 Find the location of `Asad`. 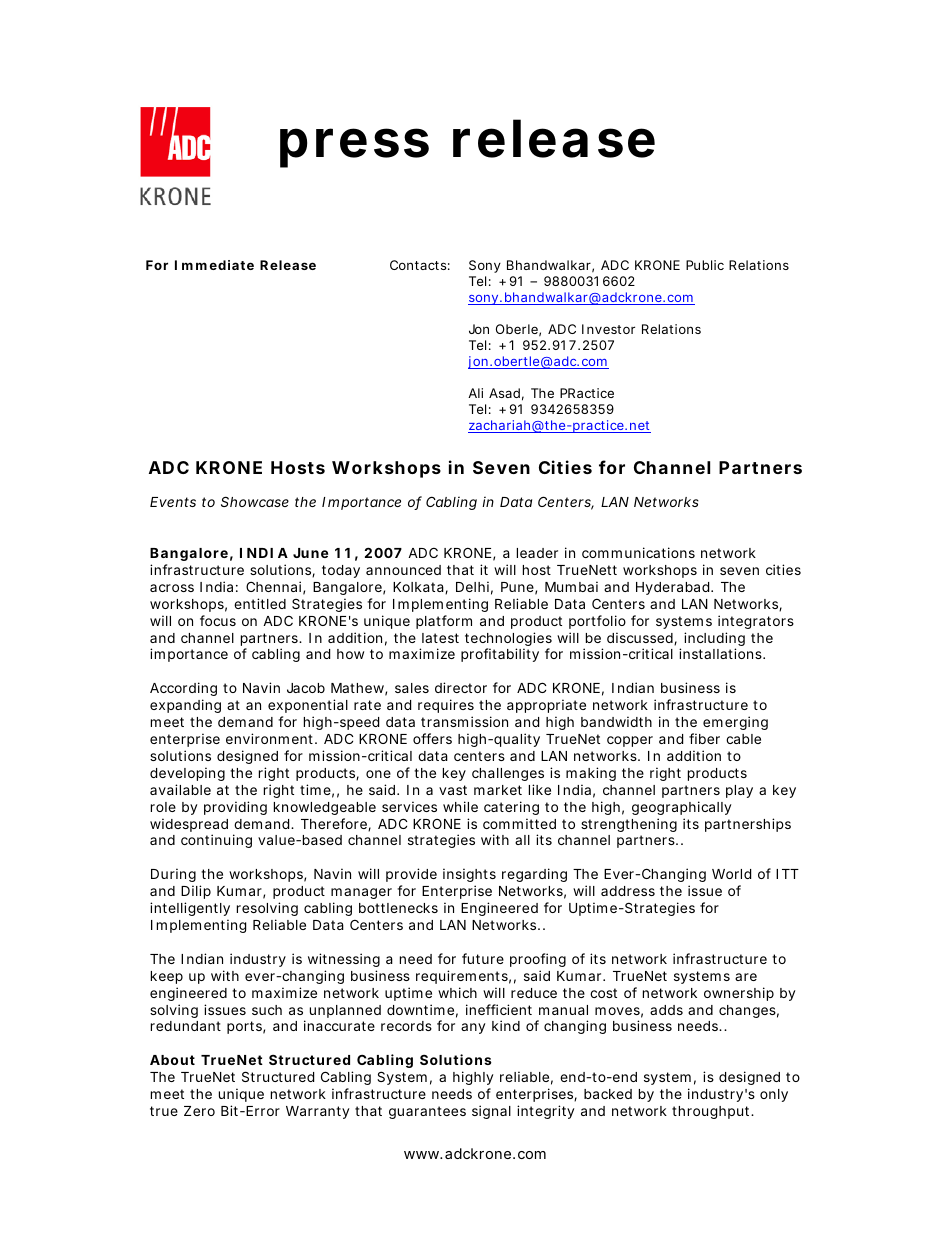

Asad is located at coordinates (504, 393).
